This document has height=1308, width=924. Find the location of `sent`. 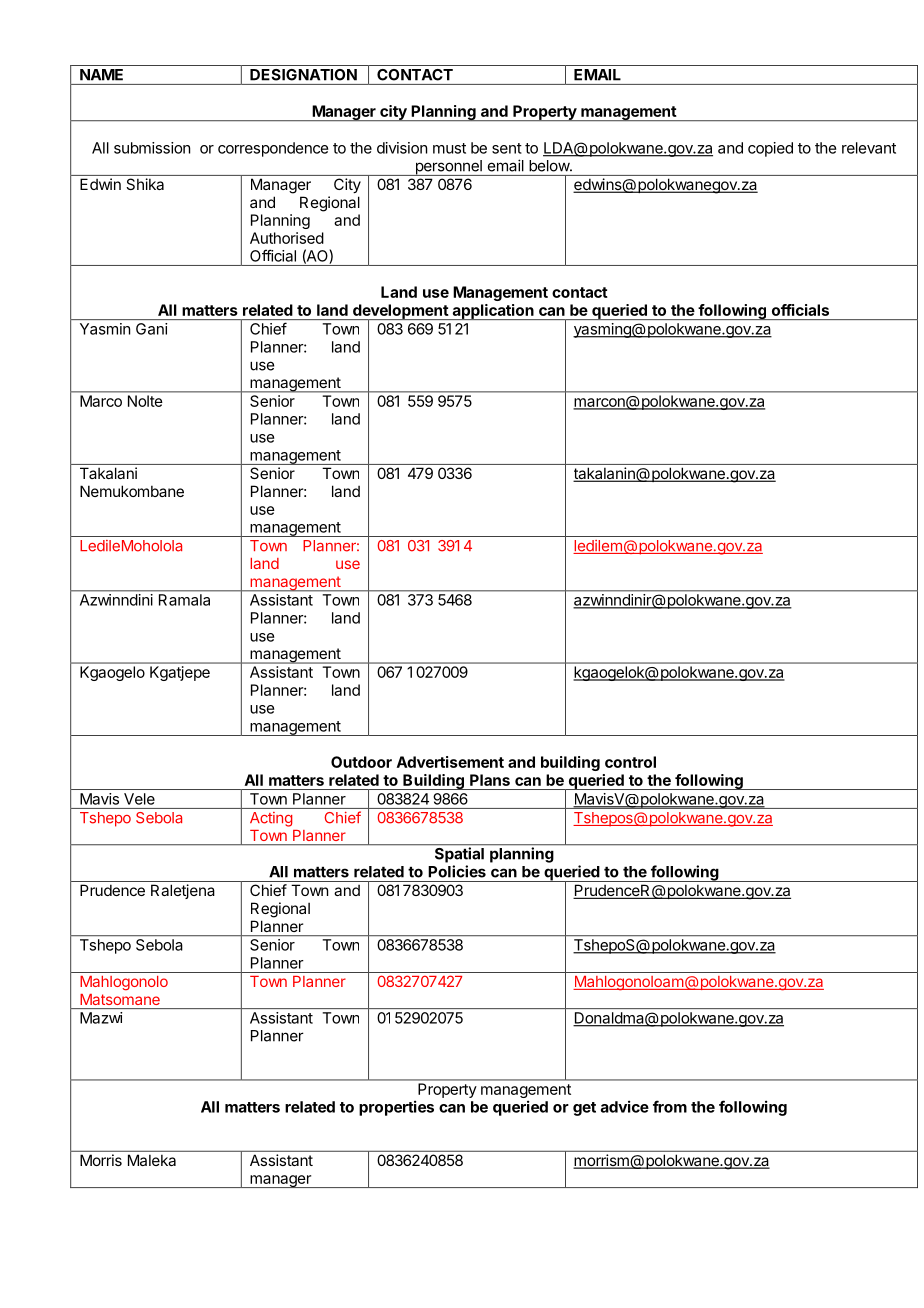

sent is located at coordinates (507, 148).
